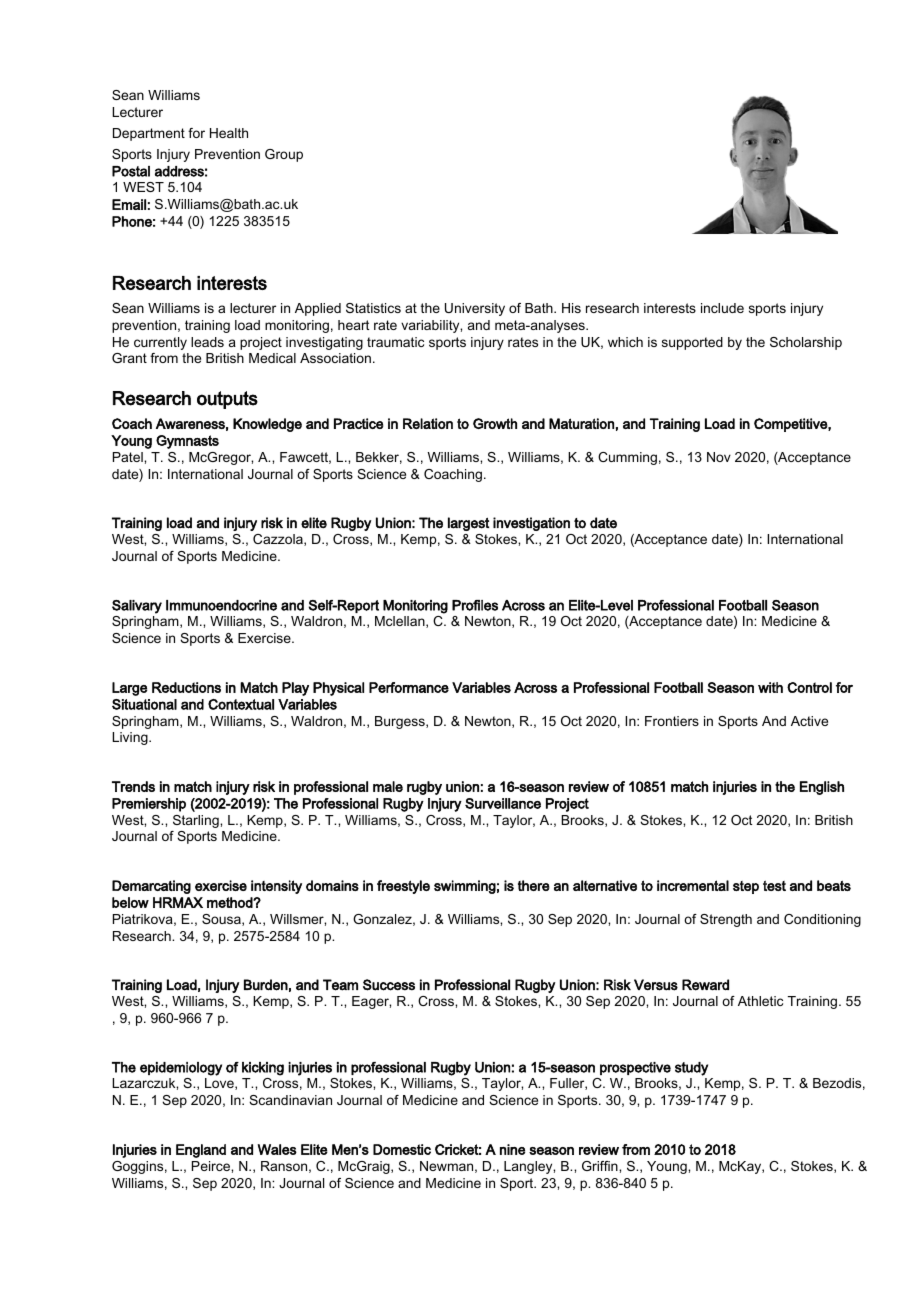 The image size is (924, 1308). What do you see at coordinates (512, 1149) in the document?
I see `nine` at bounding box center [512, 1149].
